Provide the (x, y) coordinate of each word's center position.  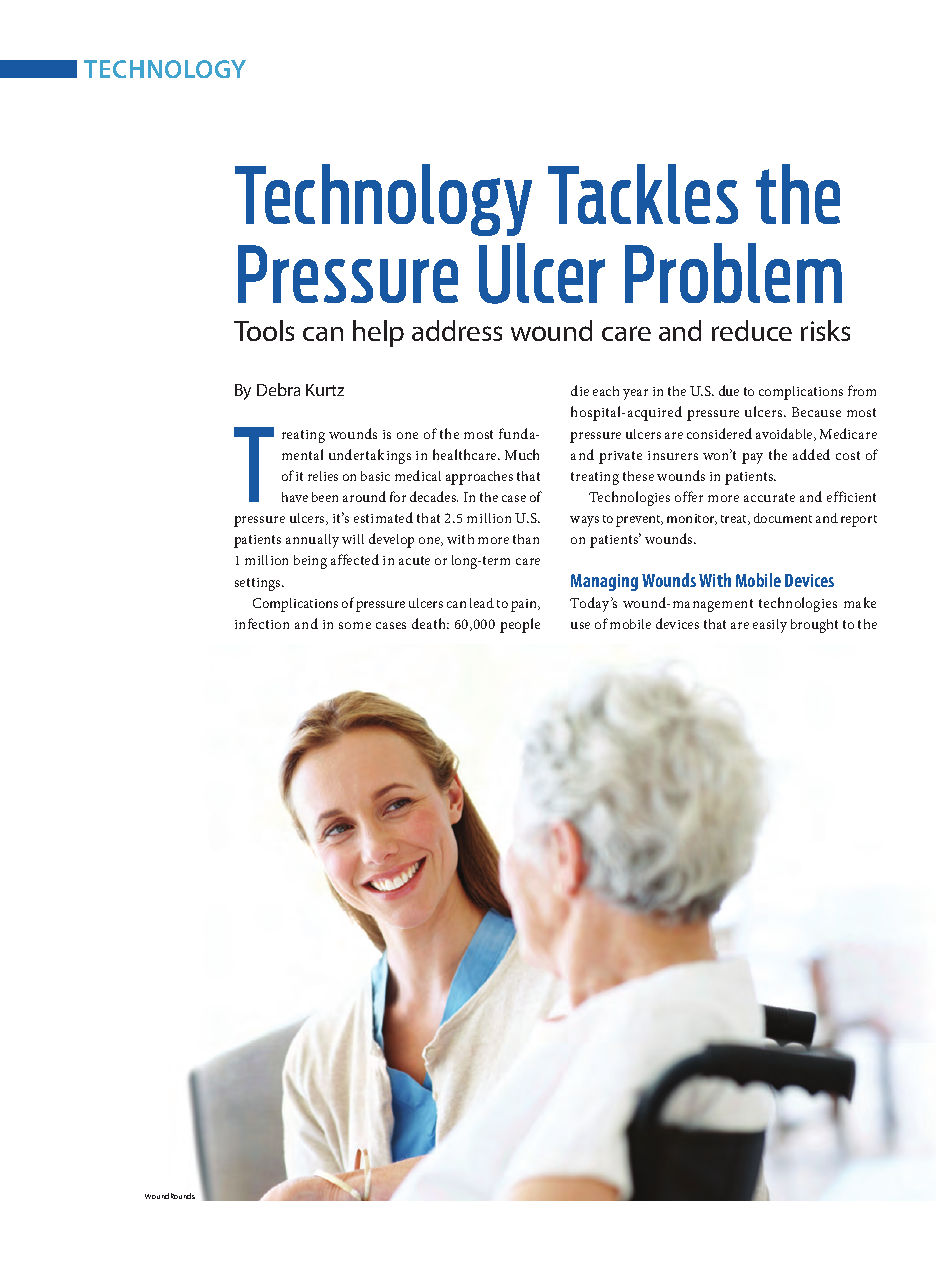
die (580, 390)
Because (816, 412)
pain (525, 605)
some (355, 625)
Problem (733, 273)
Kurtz (325, 390)
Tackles (643, 194)
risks (825, 330)
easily (770, 626)
